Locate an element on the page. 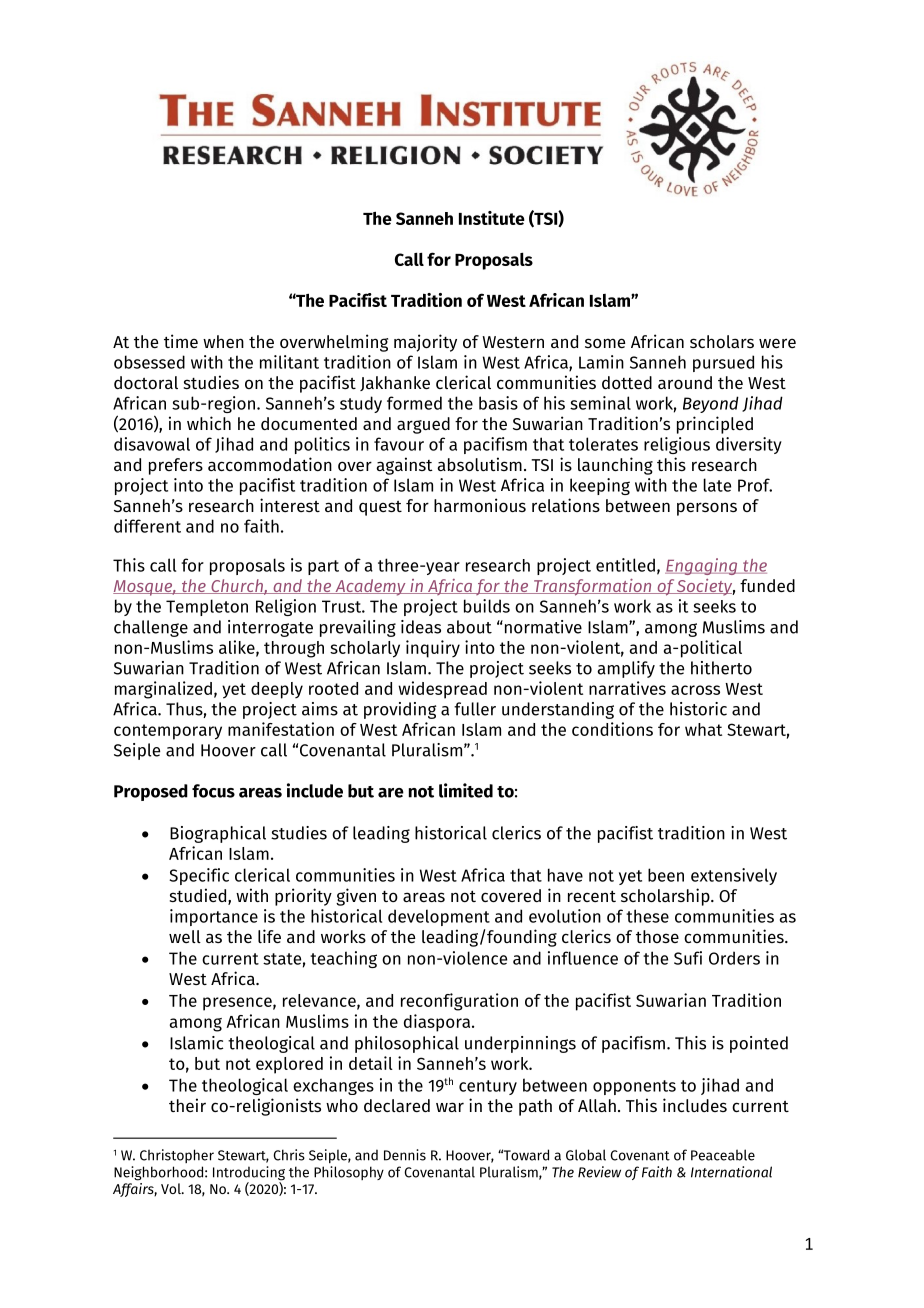  Peaceable is located at coordinates (723, 1155).
